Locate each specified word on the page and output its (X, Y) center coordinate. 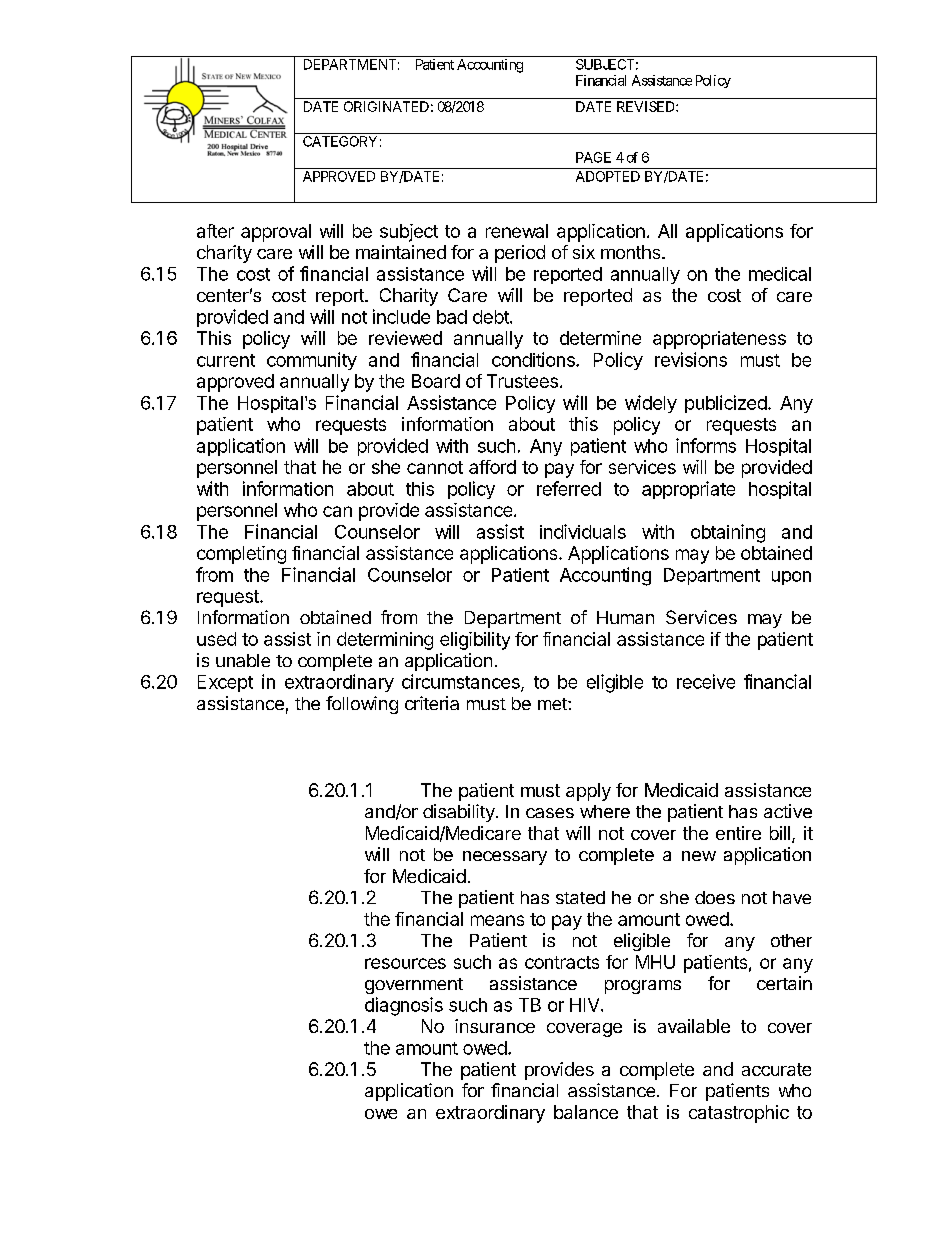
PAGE (593, 157)
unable (243, 660)
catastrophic (739, 1114)
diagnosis (404, 1006)
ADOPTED (608, 176)
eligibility (475, 641)
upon (791, 578)
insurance (495, 1026)
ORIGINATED (386, 106)
